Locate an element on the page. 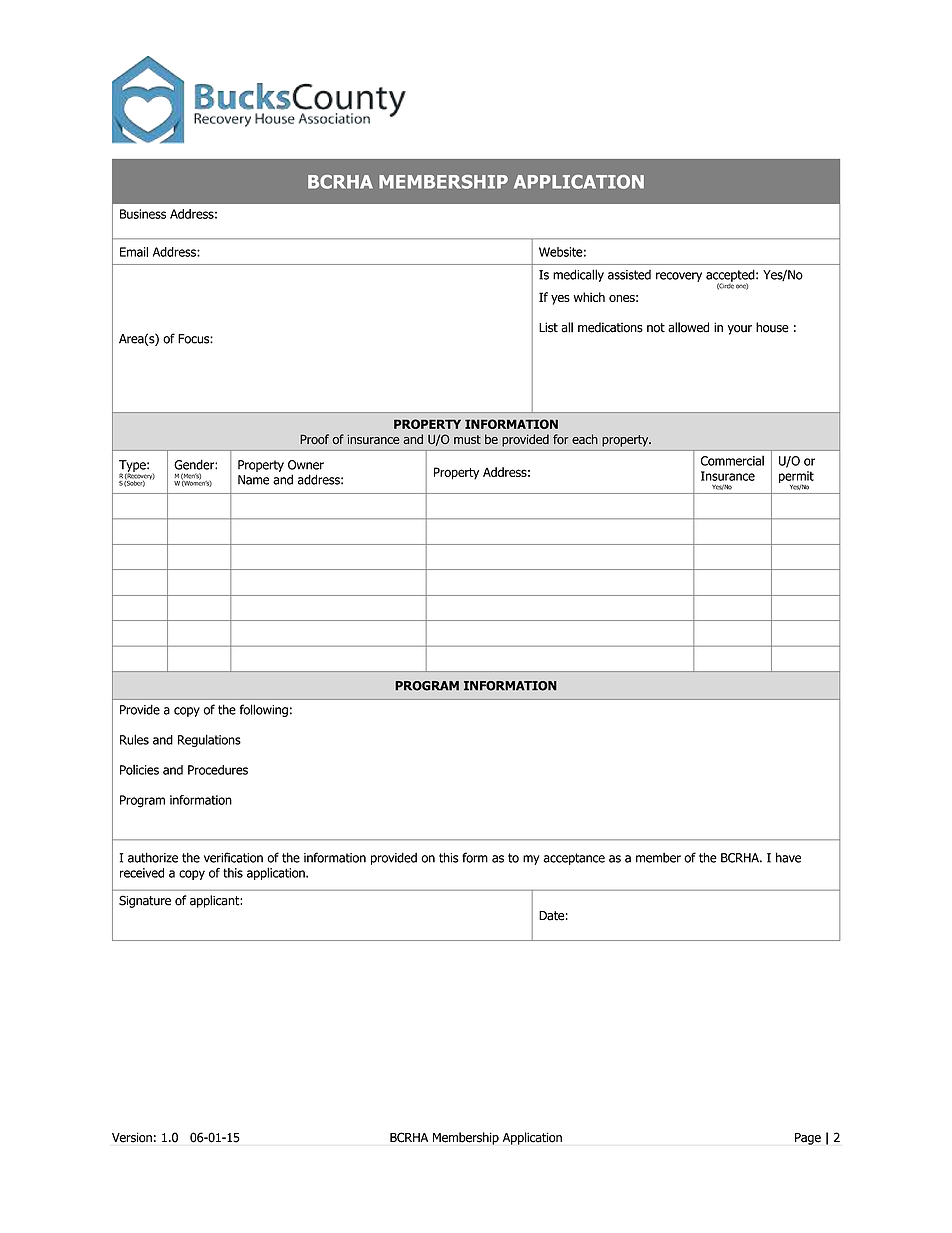 Image resolution: width=952 pixels, height=1233 pixels. Name is located at coordinates (253, 480).
